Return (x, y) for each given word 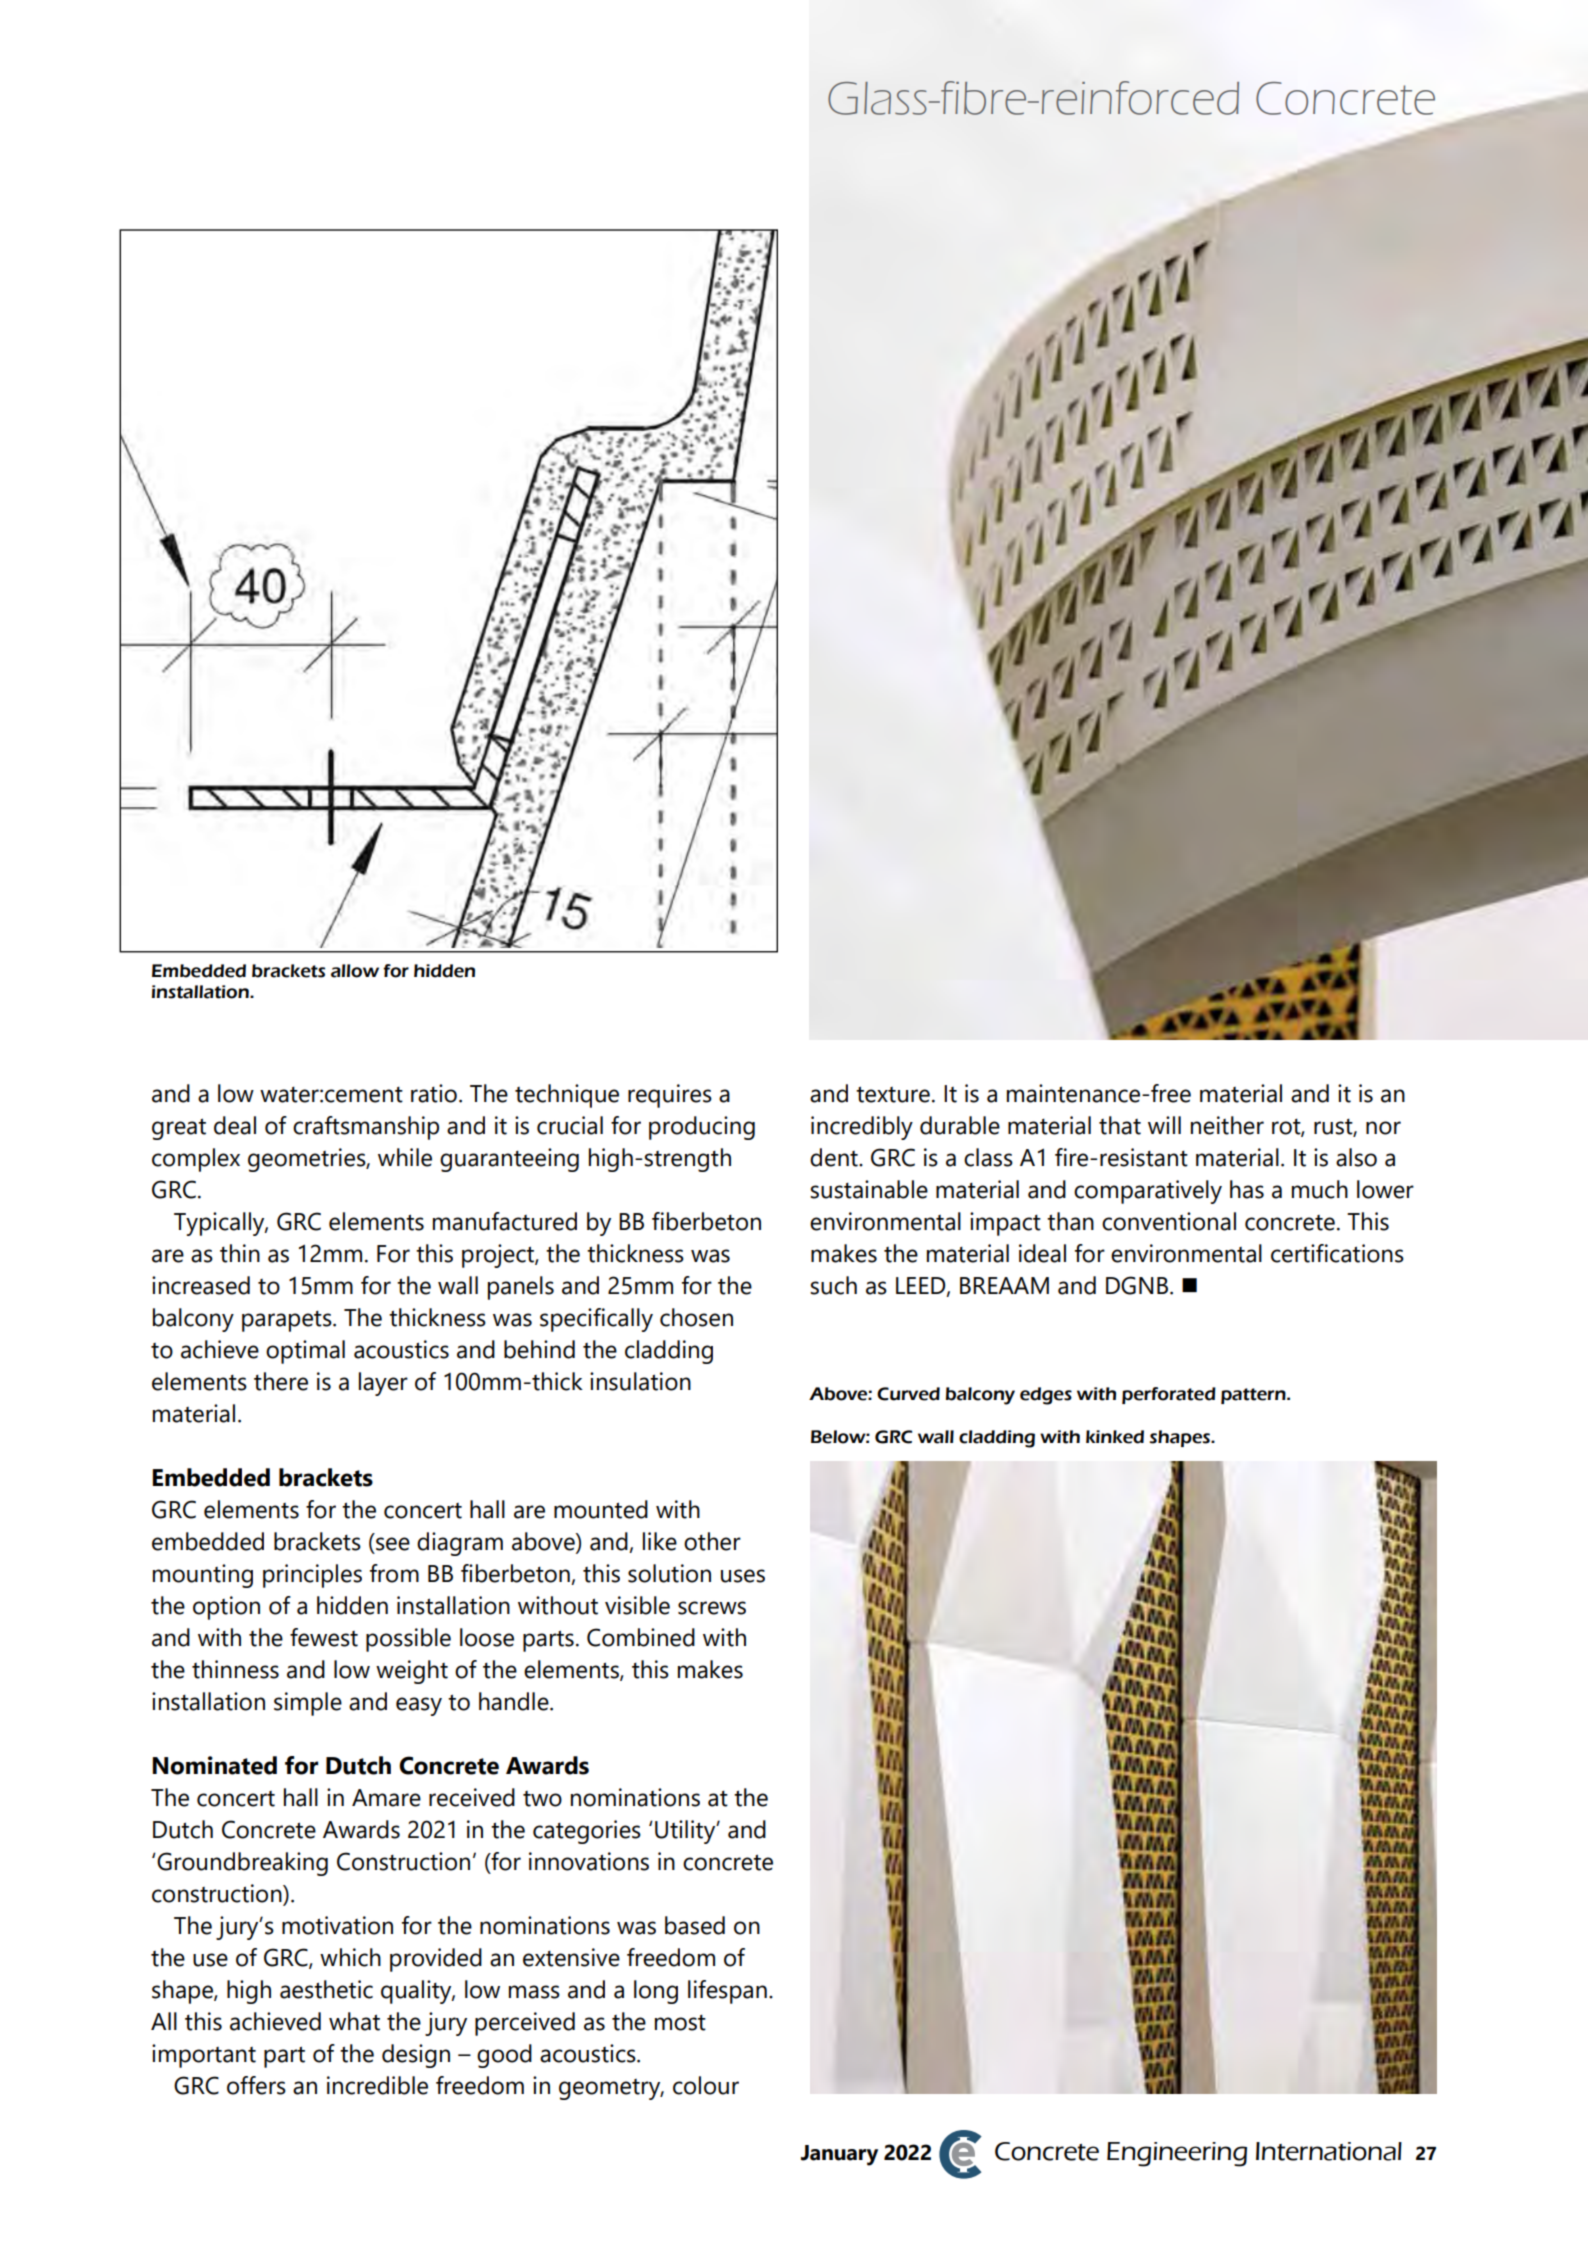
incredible (377, 2085)
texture (893, 1094)
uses (743, 1576)
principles (312, 1576)
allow (355, 971)
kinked (1115, 1437)
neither (1227, 1125)
